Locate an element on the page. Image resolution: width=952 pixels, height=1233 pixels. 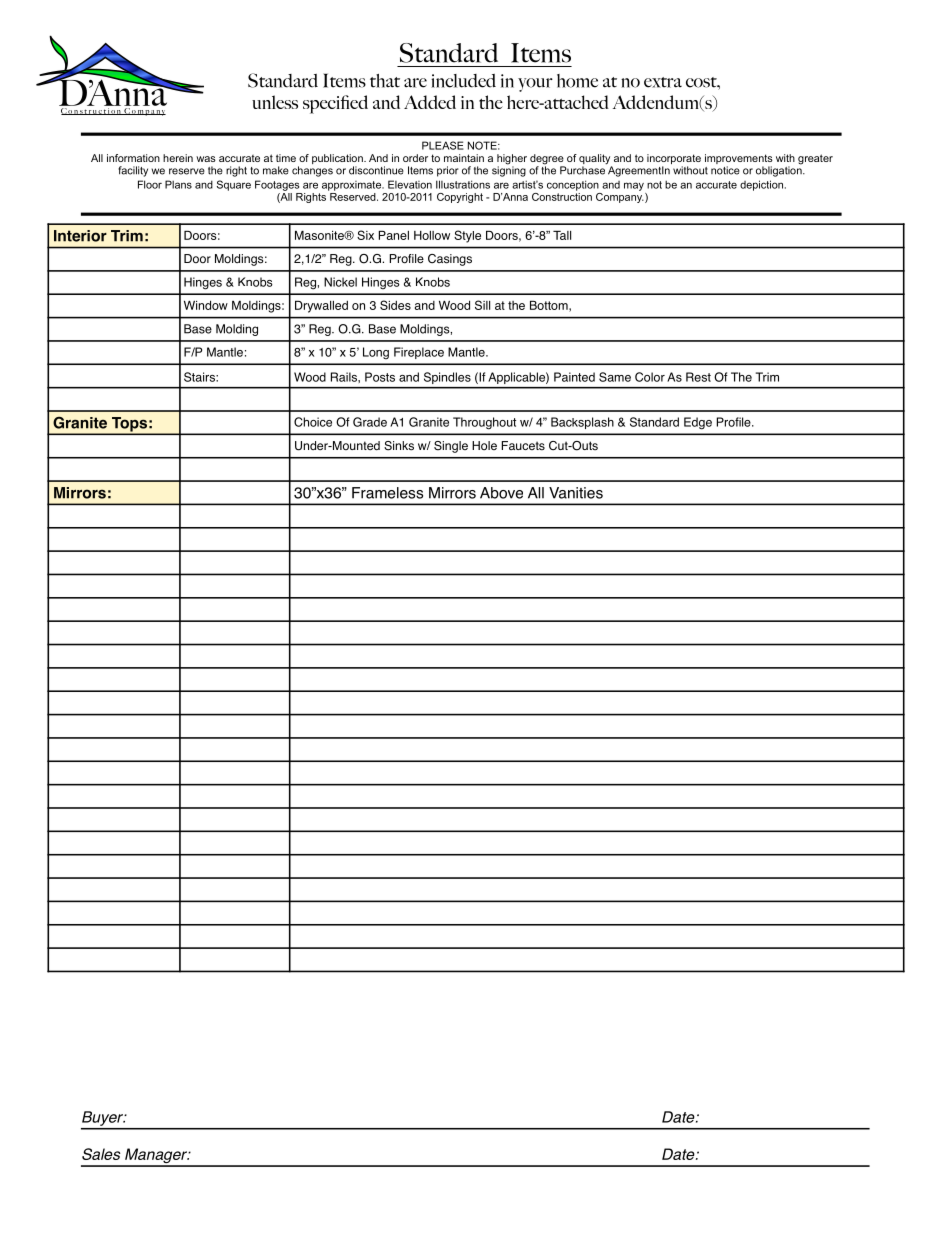
Single is located at coordinates (451, 447).
